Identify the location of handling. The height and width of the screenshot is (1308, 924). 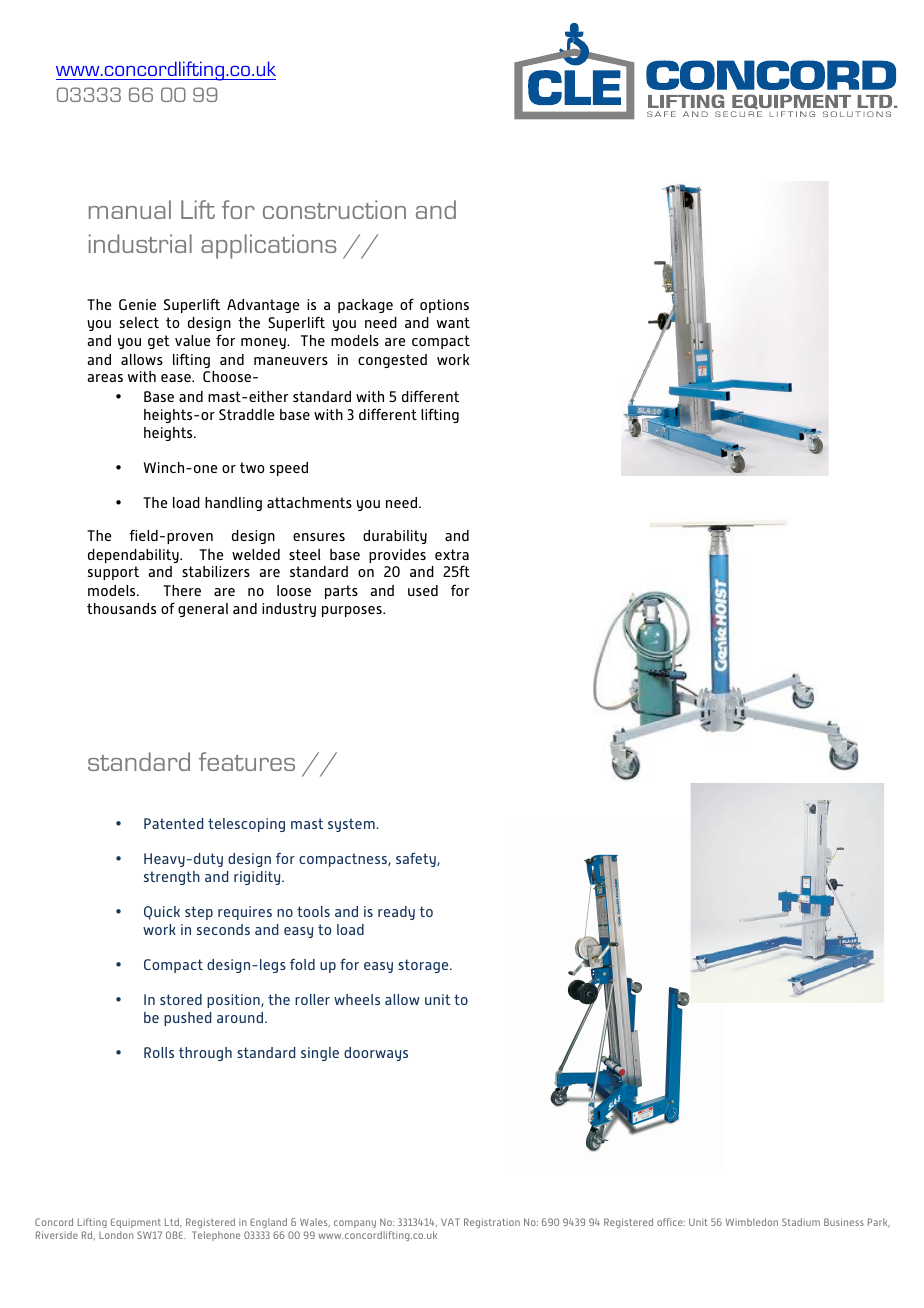
(233, 504).
